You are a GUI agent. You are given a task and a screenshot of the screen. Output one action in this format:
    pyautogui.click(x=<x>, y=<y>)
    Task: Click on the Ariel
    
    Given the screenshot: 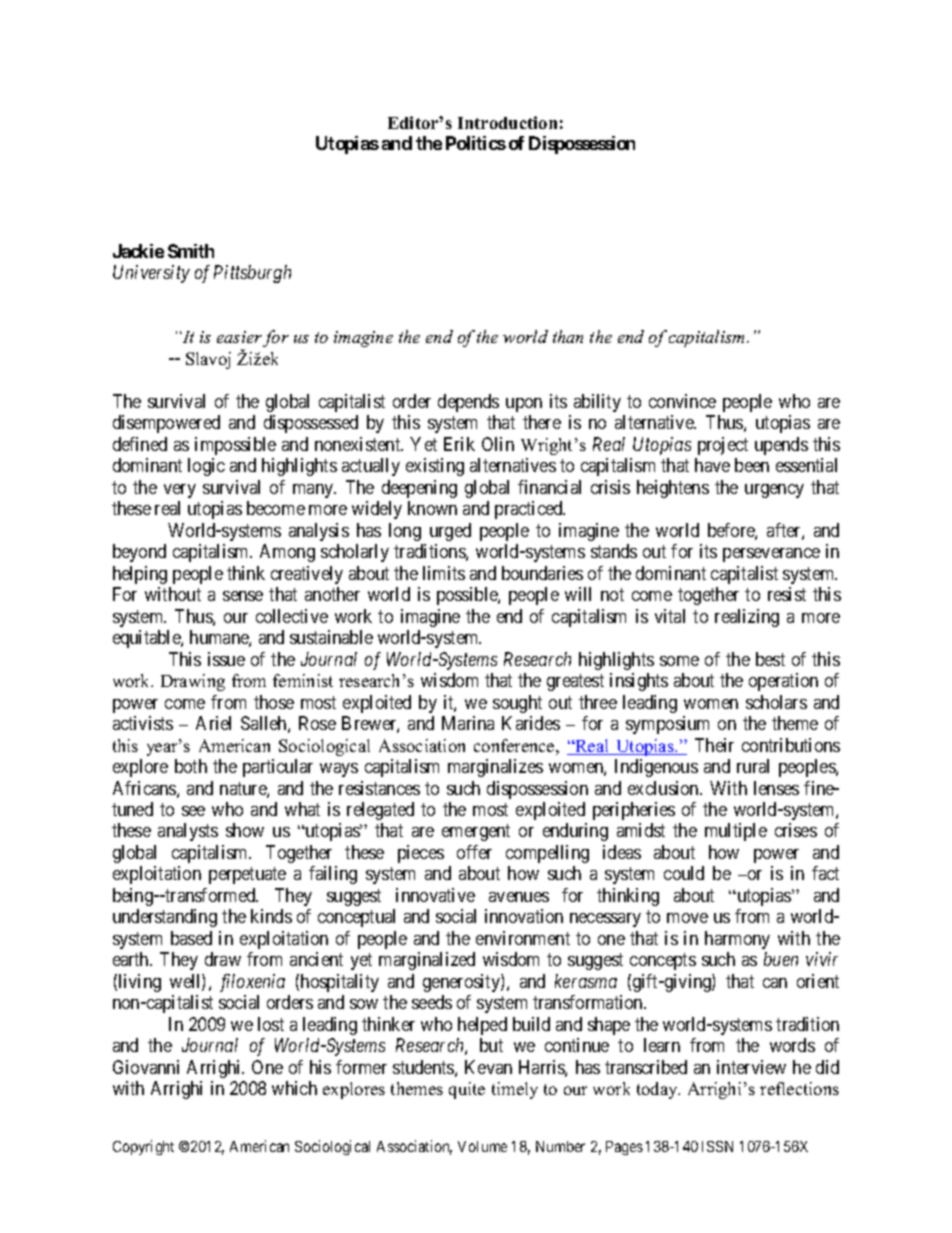 What is the action you would take?
    pyautogui.click(x=213, y=723)
